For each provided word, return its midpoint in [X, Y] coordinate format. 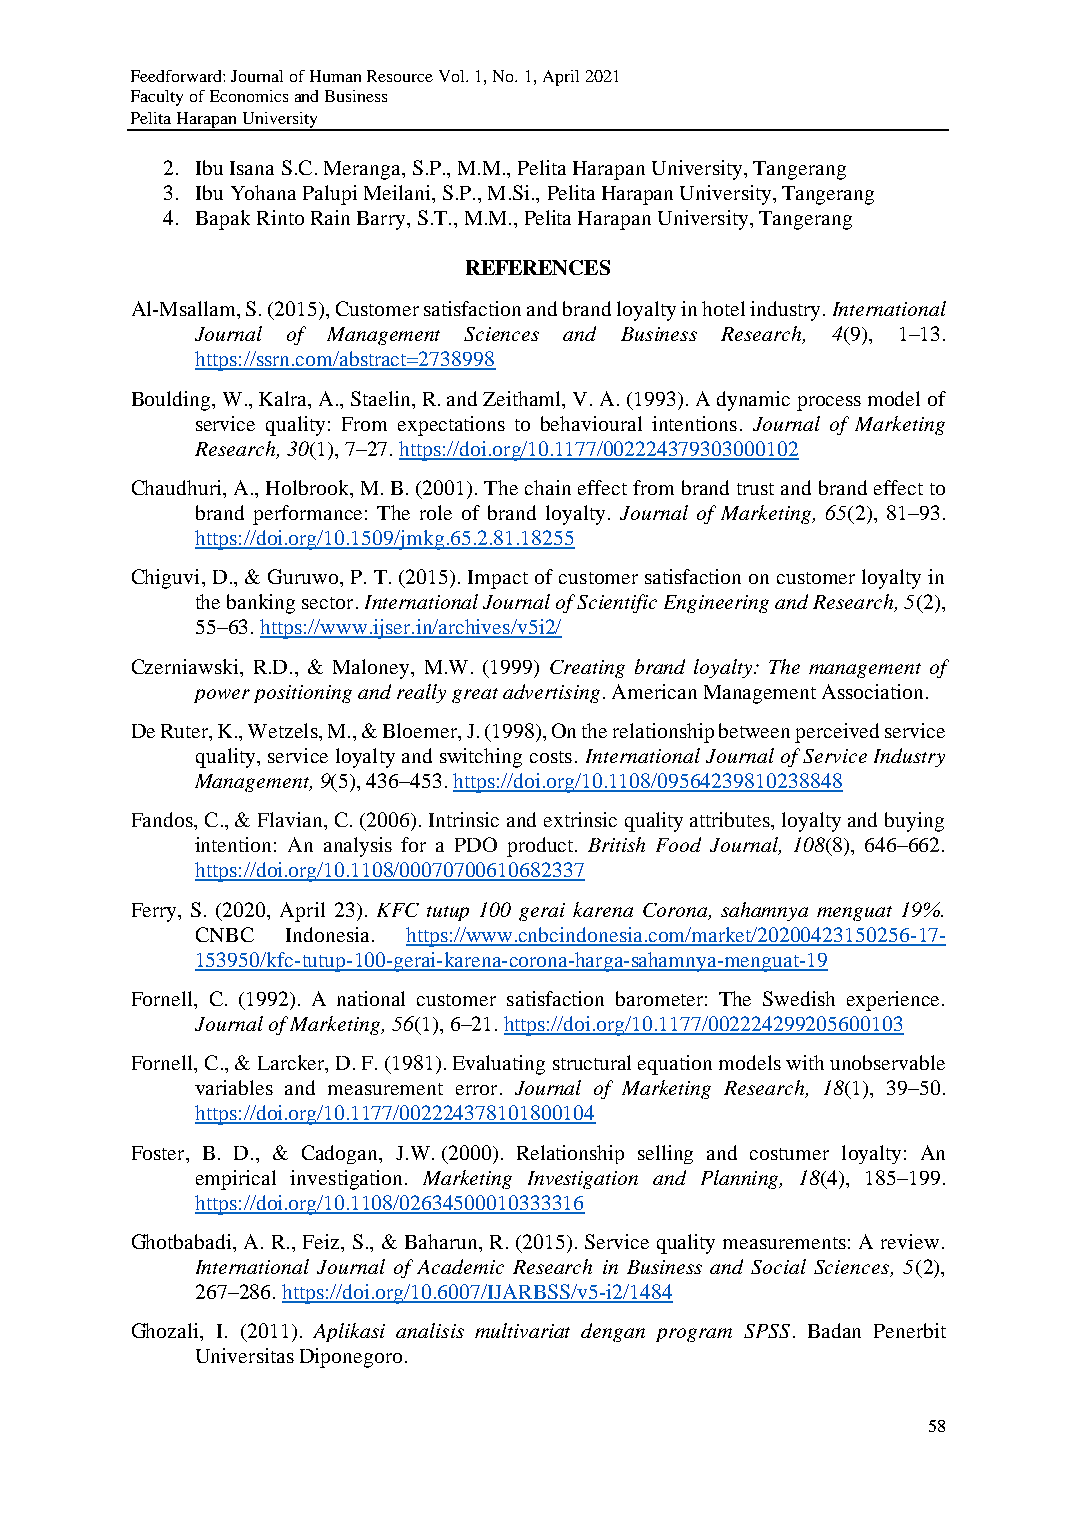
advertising [551, 693]
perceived [837, 733]
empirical [236, 1180]
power [222, 696]
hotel [723, 308]
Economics [249, 96]
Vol [453, 76]
